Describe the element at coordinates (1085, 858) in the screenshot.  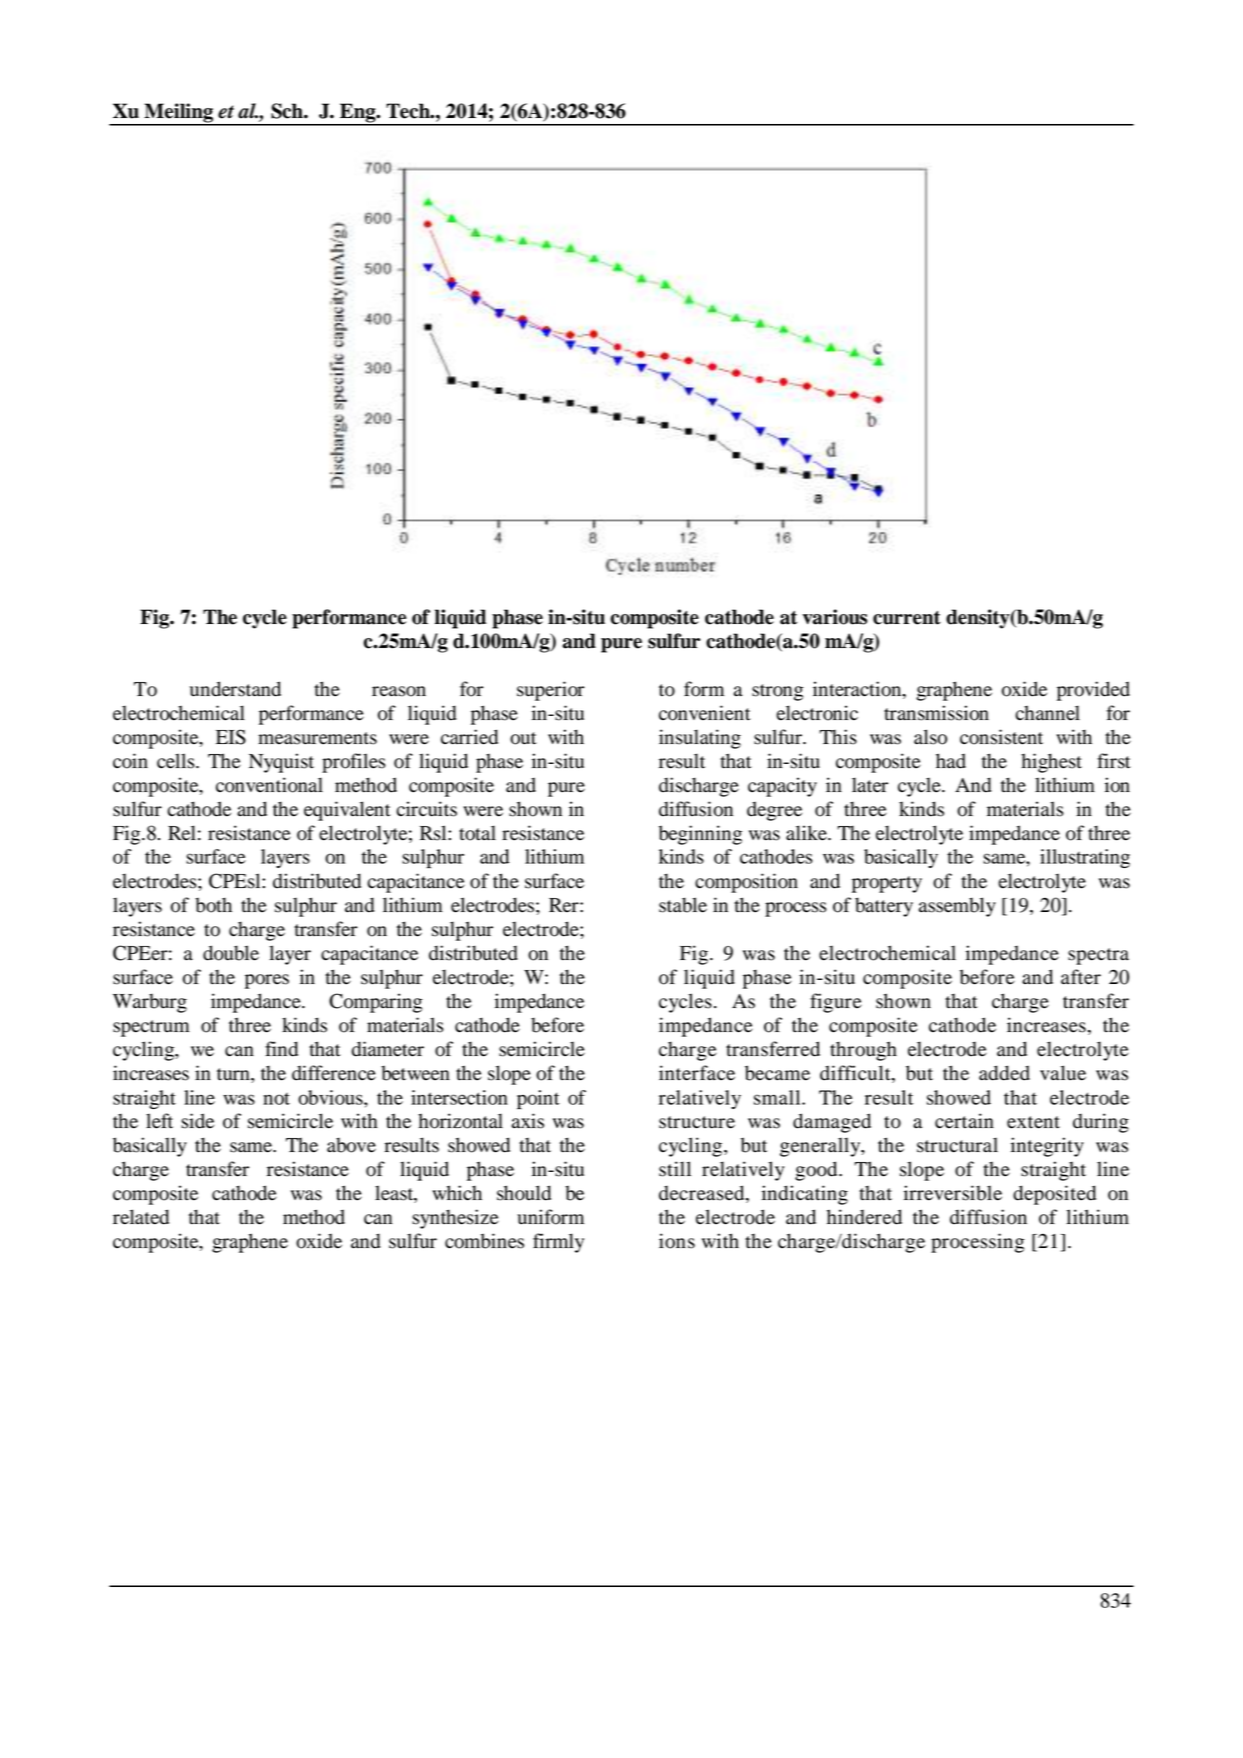
I see `illustrating` at that location.
